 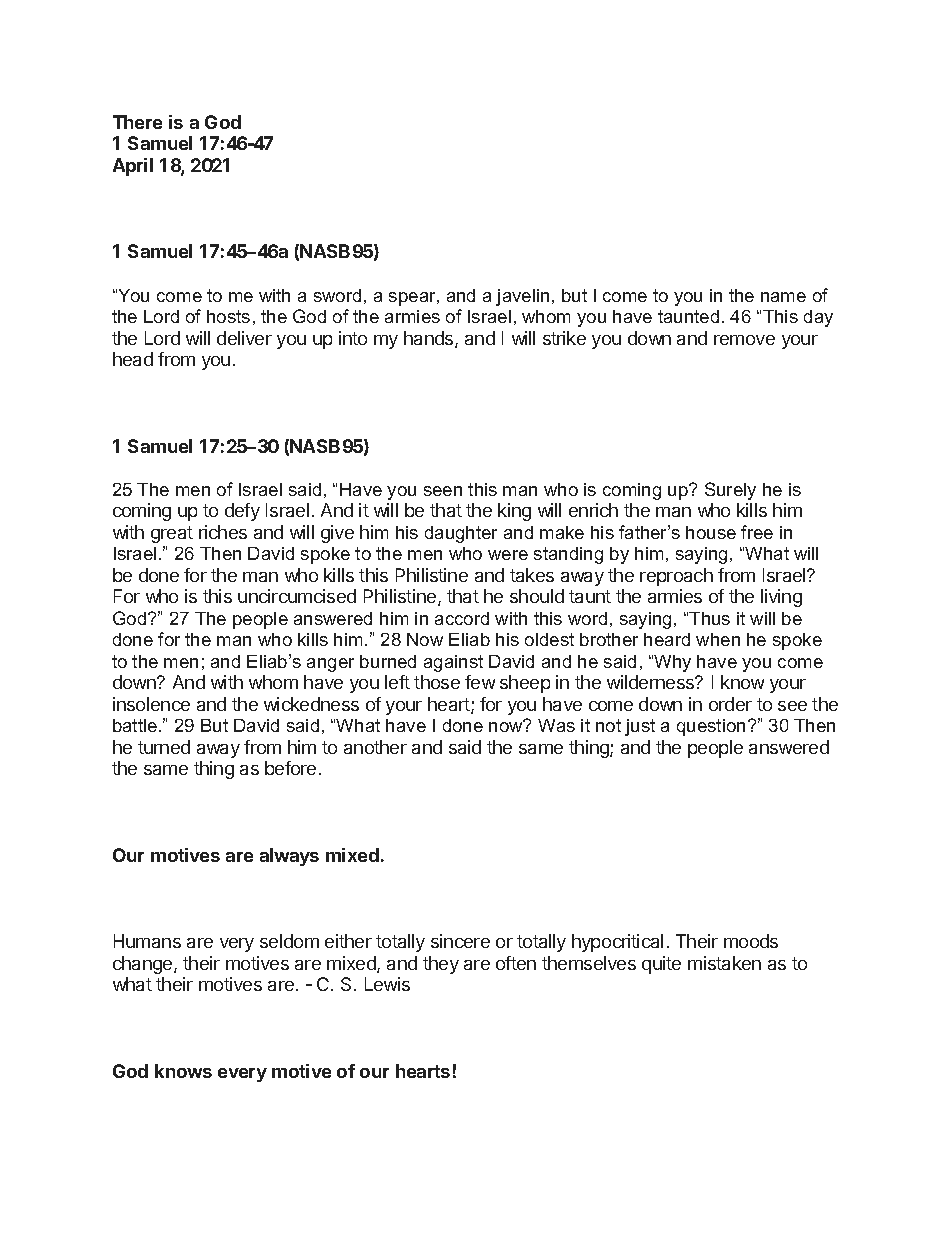 I want to click on name, so click(x=783, y=297).
